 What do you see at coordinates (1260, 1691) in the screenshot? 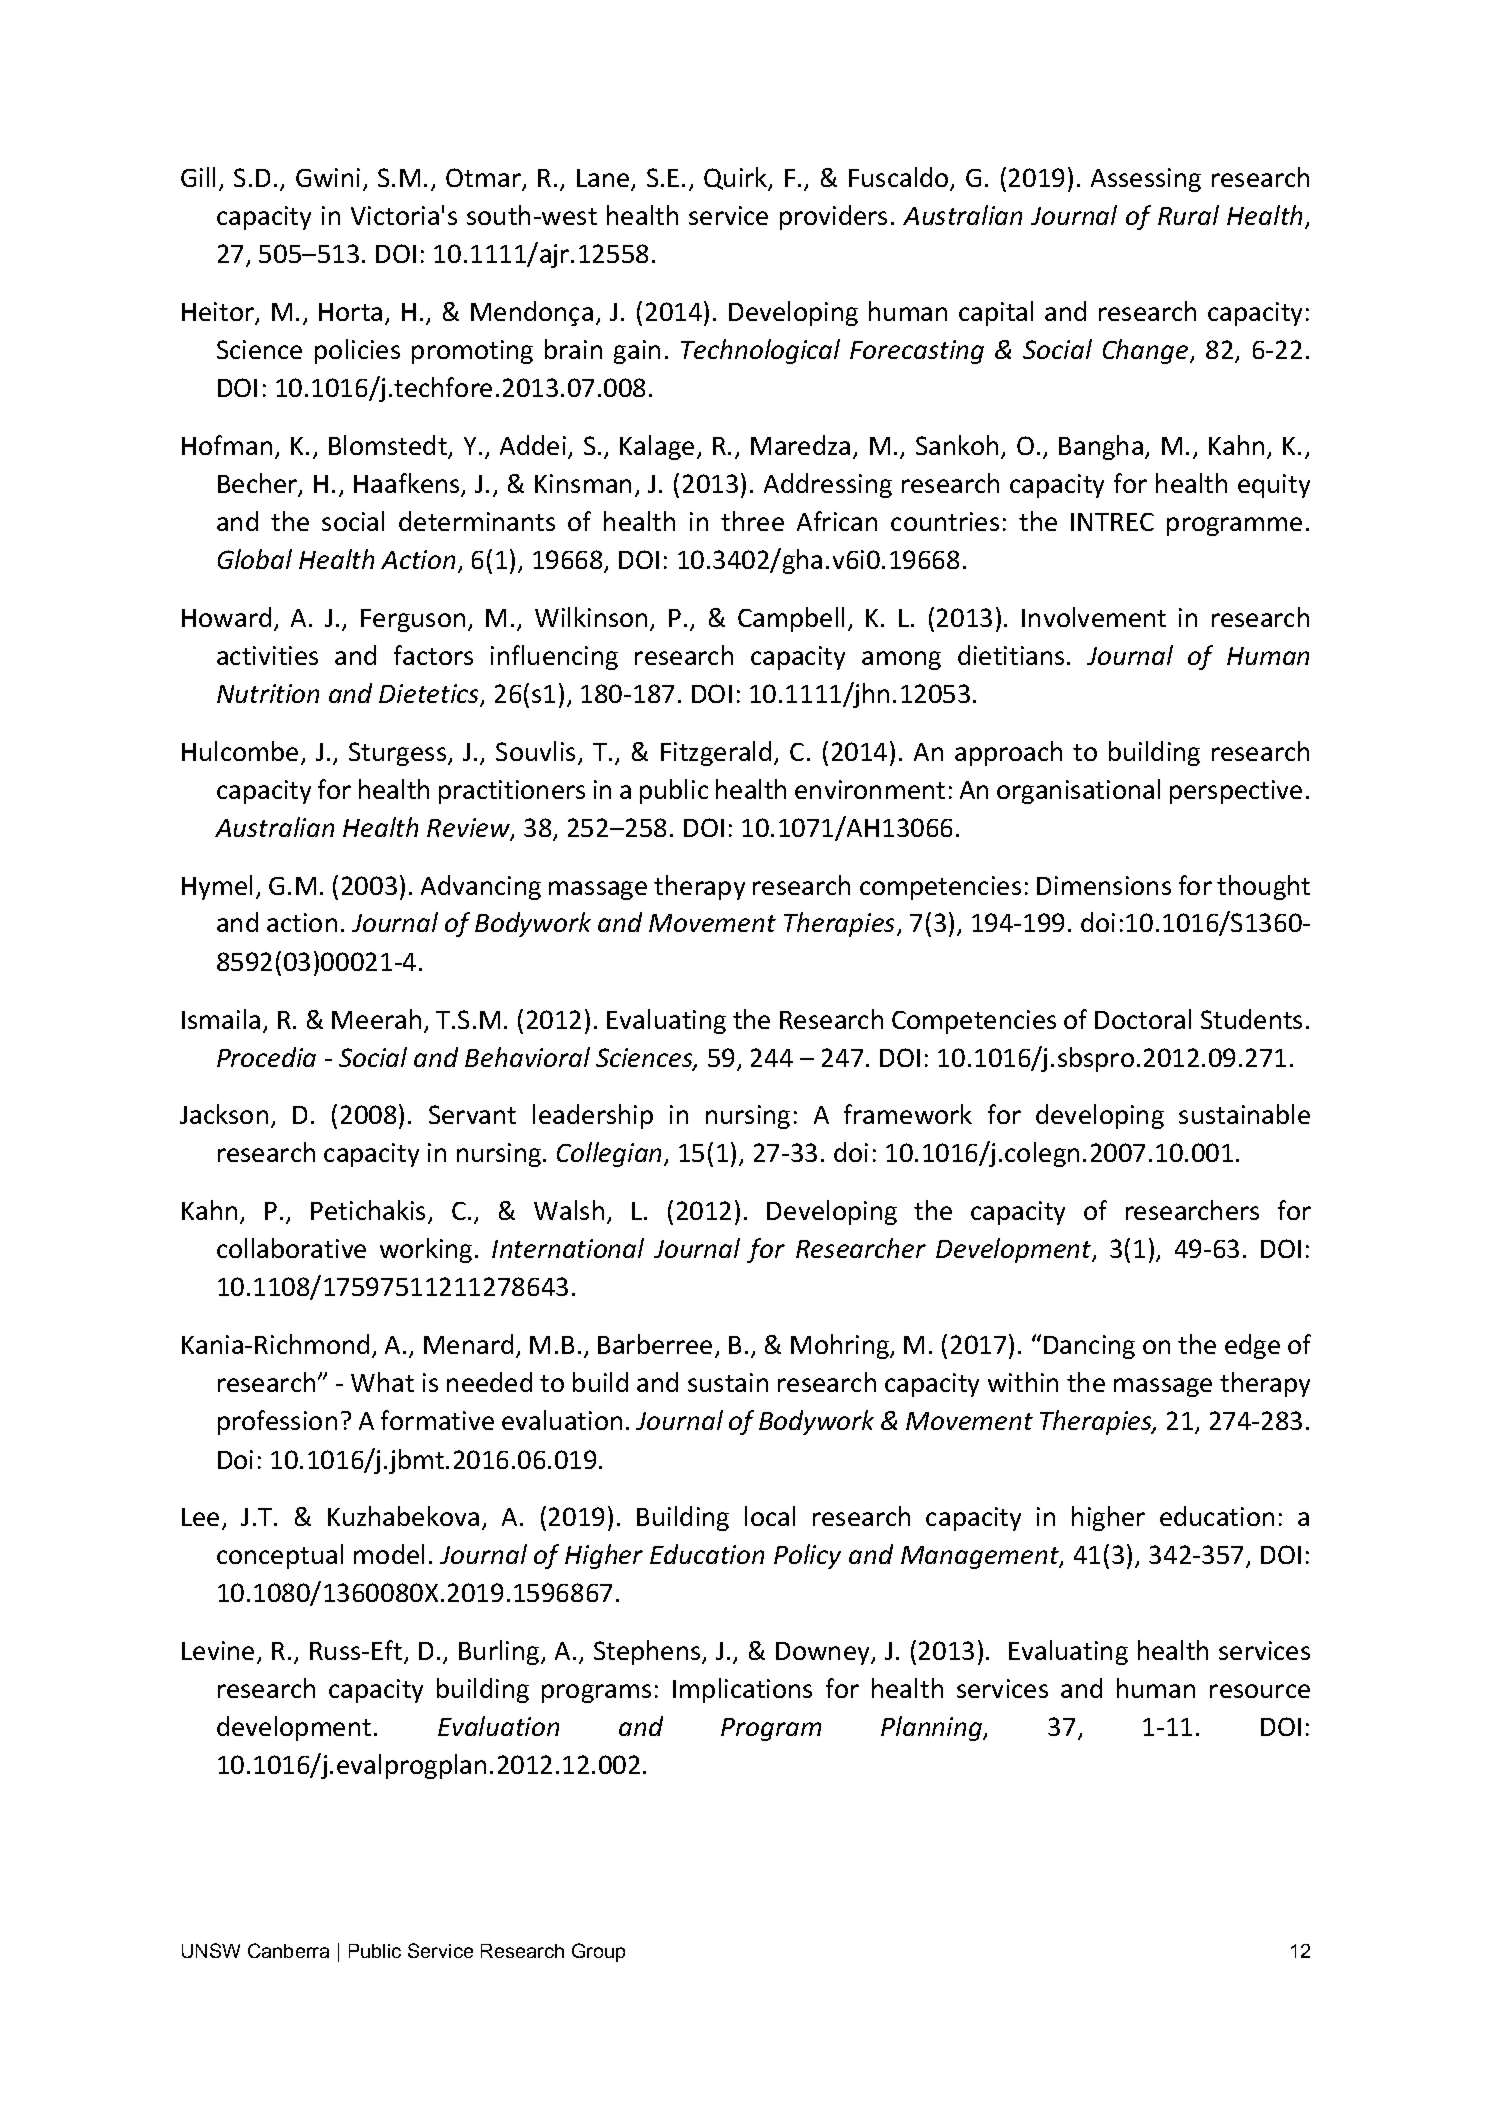
I see `resource` at bounding box center [1260, 1691].
